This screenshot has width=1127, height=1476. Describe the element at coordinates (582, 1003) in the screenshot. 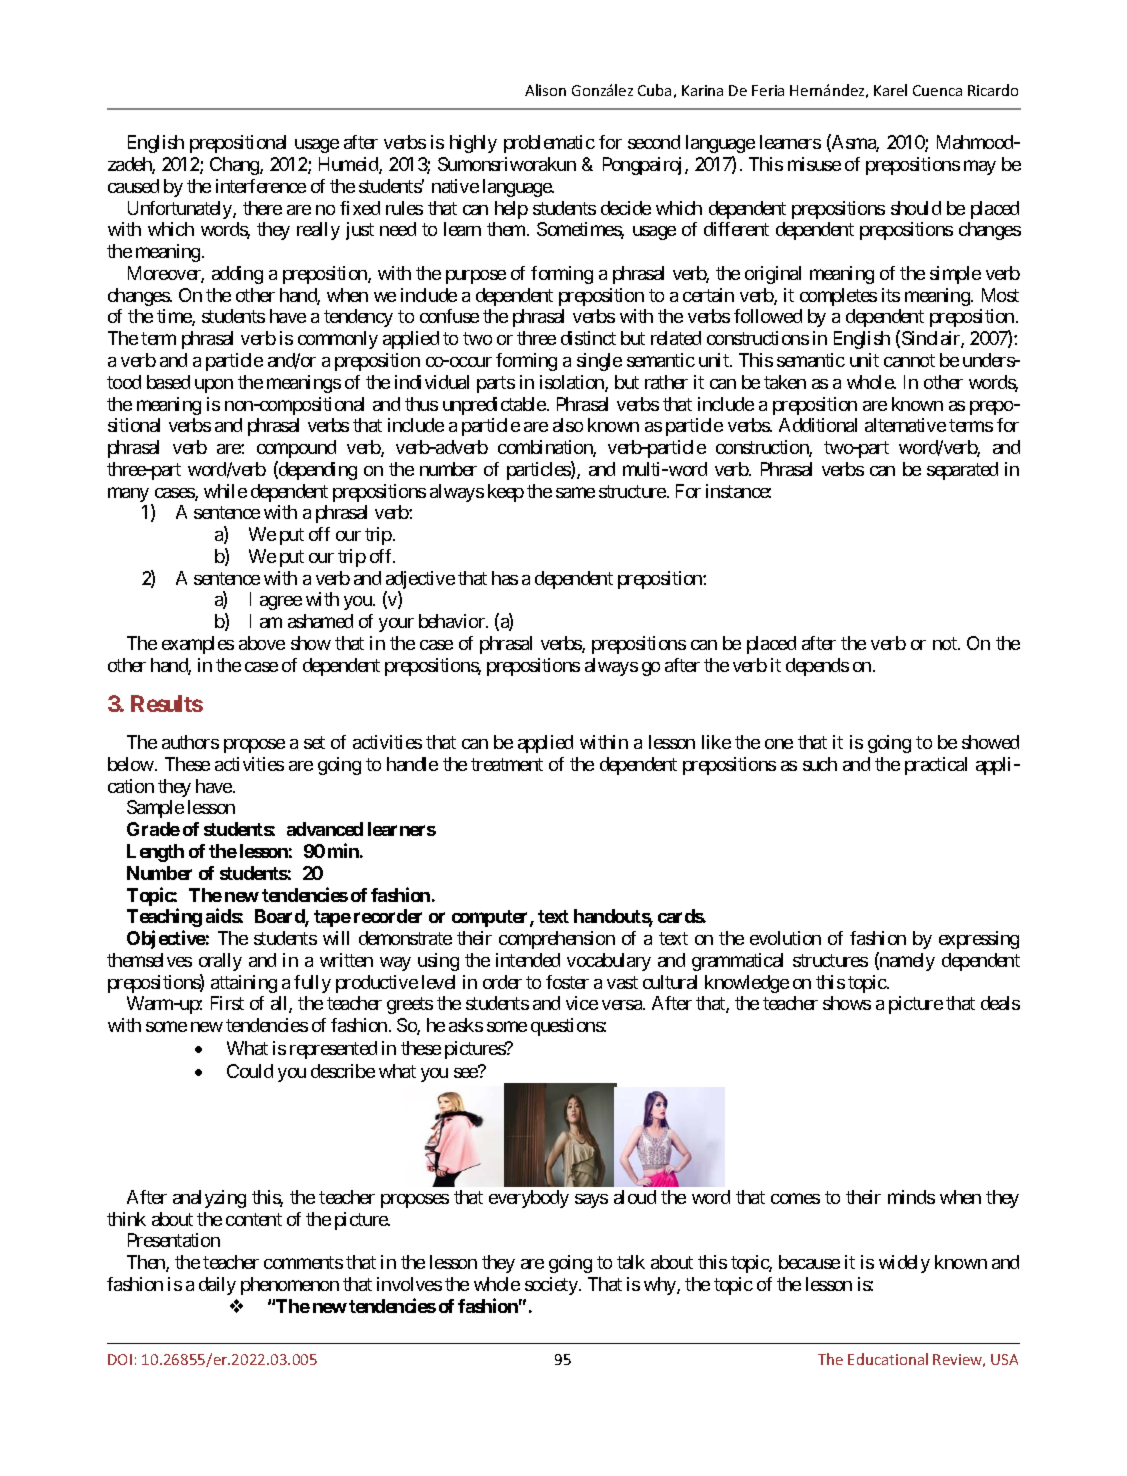

I see `vice` at that location.
